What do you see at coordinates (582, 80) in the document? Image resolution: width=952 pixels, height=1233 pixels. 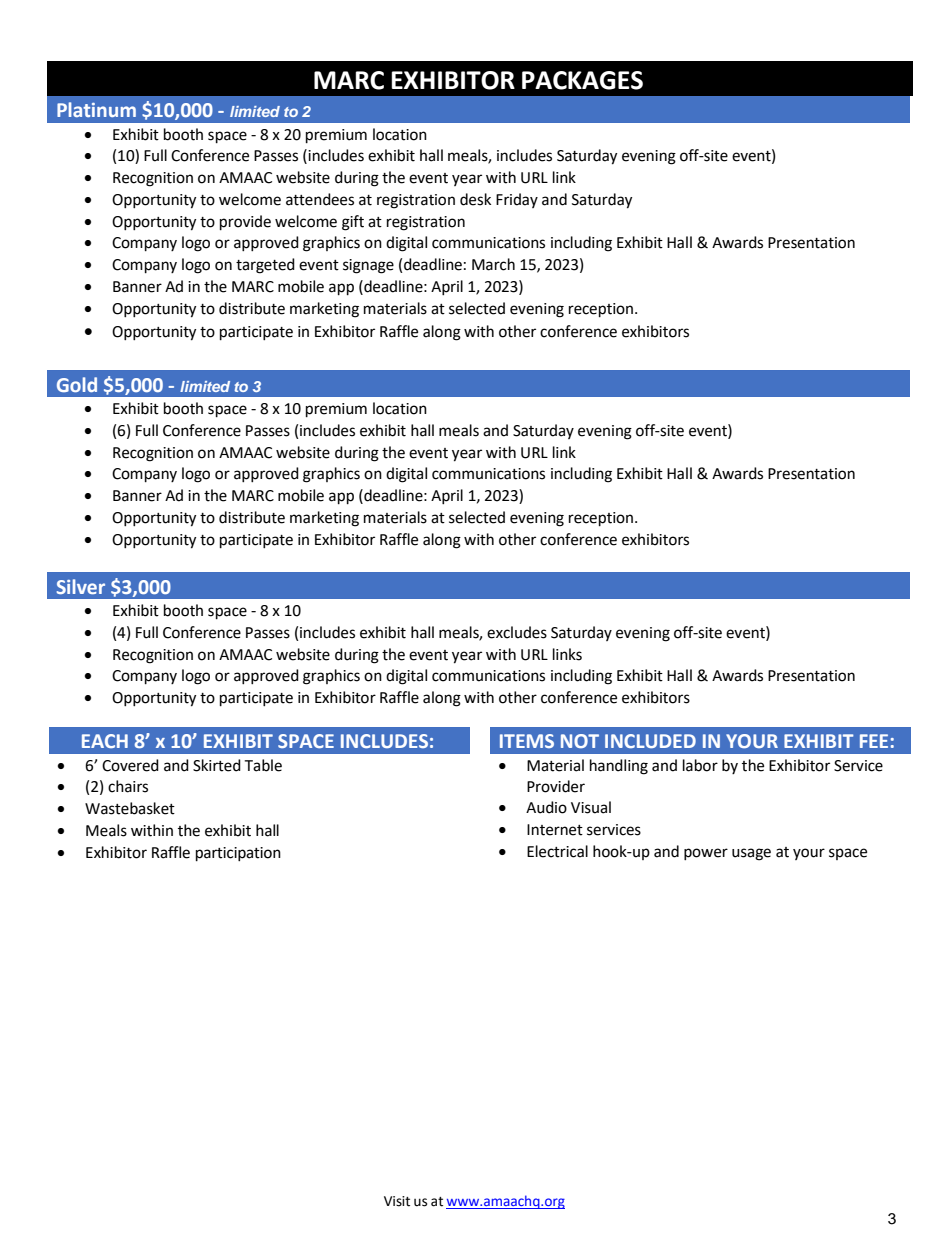 I see `PACKAGES` at bounding box center [582, 80].
